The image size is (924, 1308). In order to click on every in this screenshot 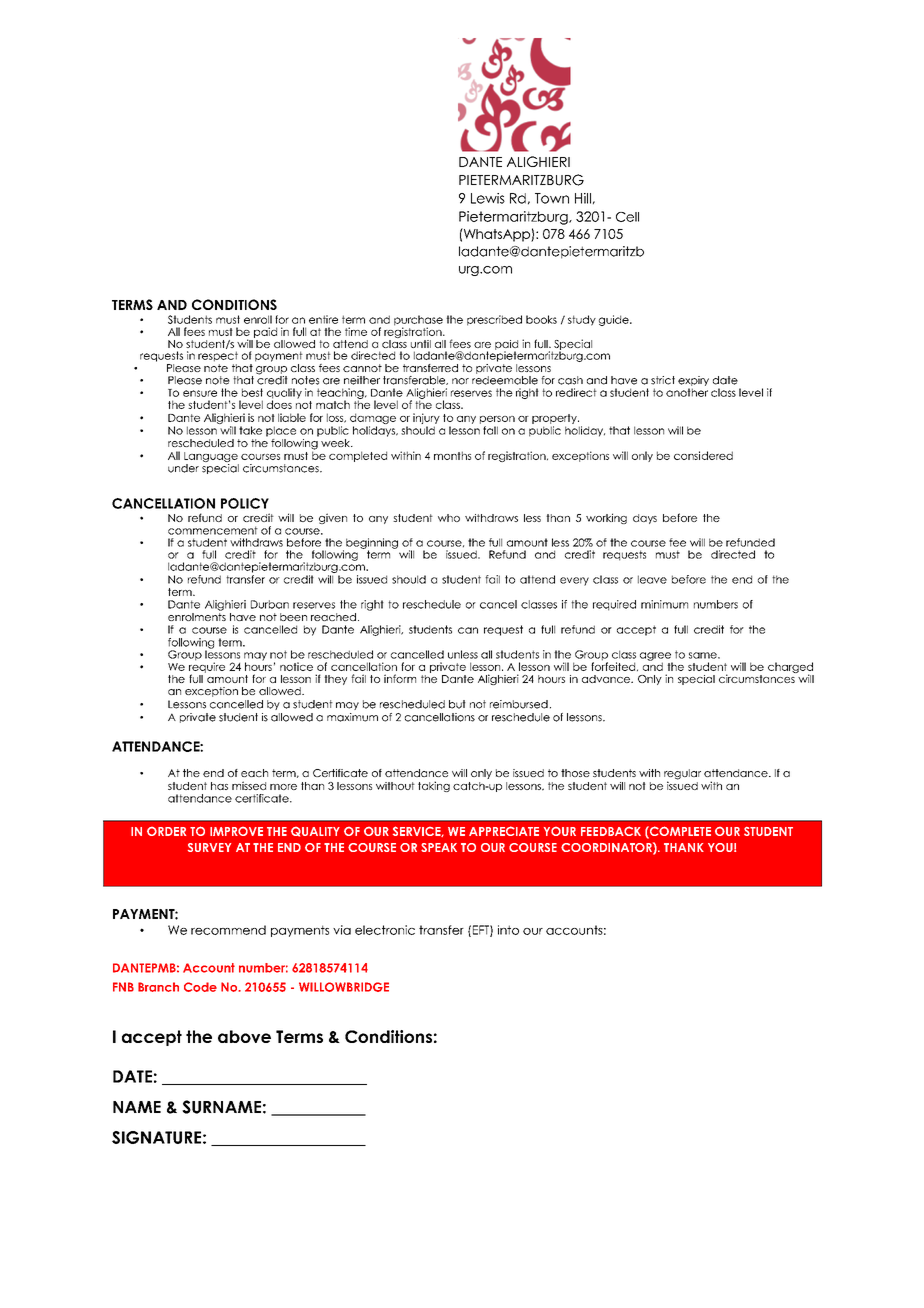, I will do `click(574, 581)`.
